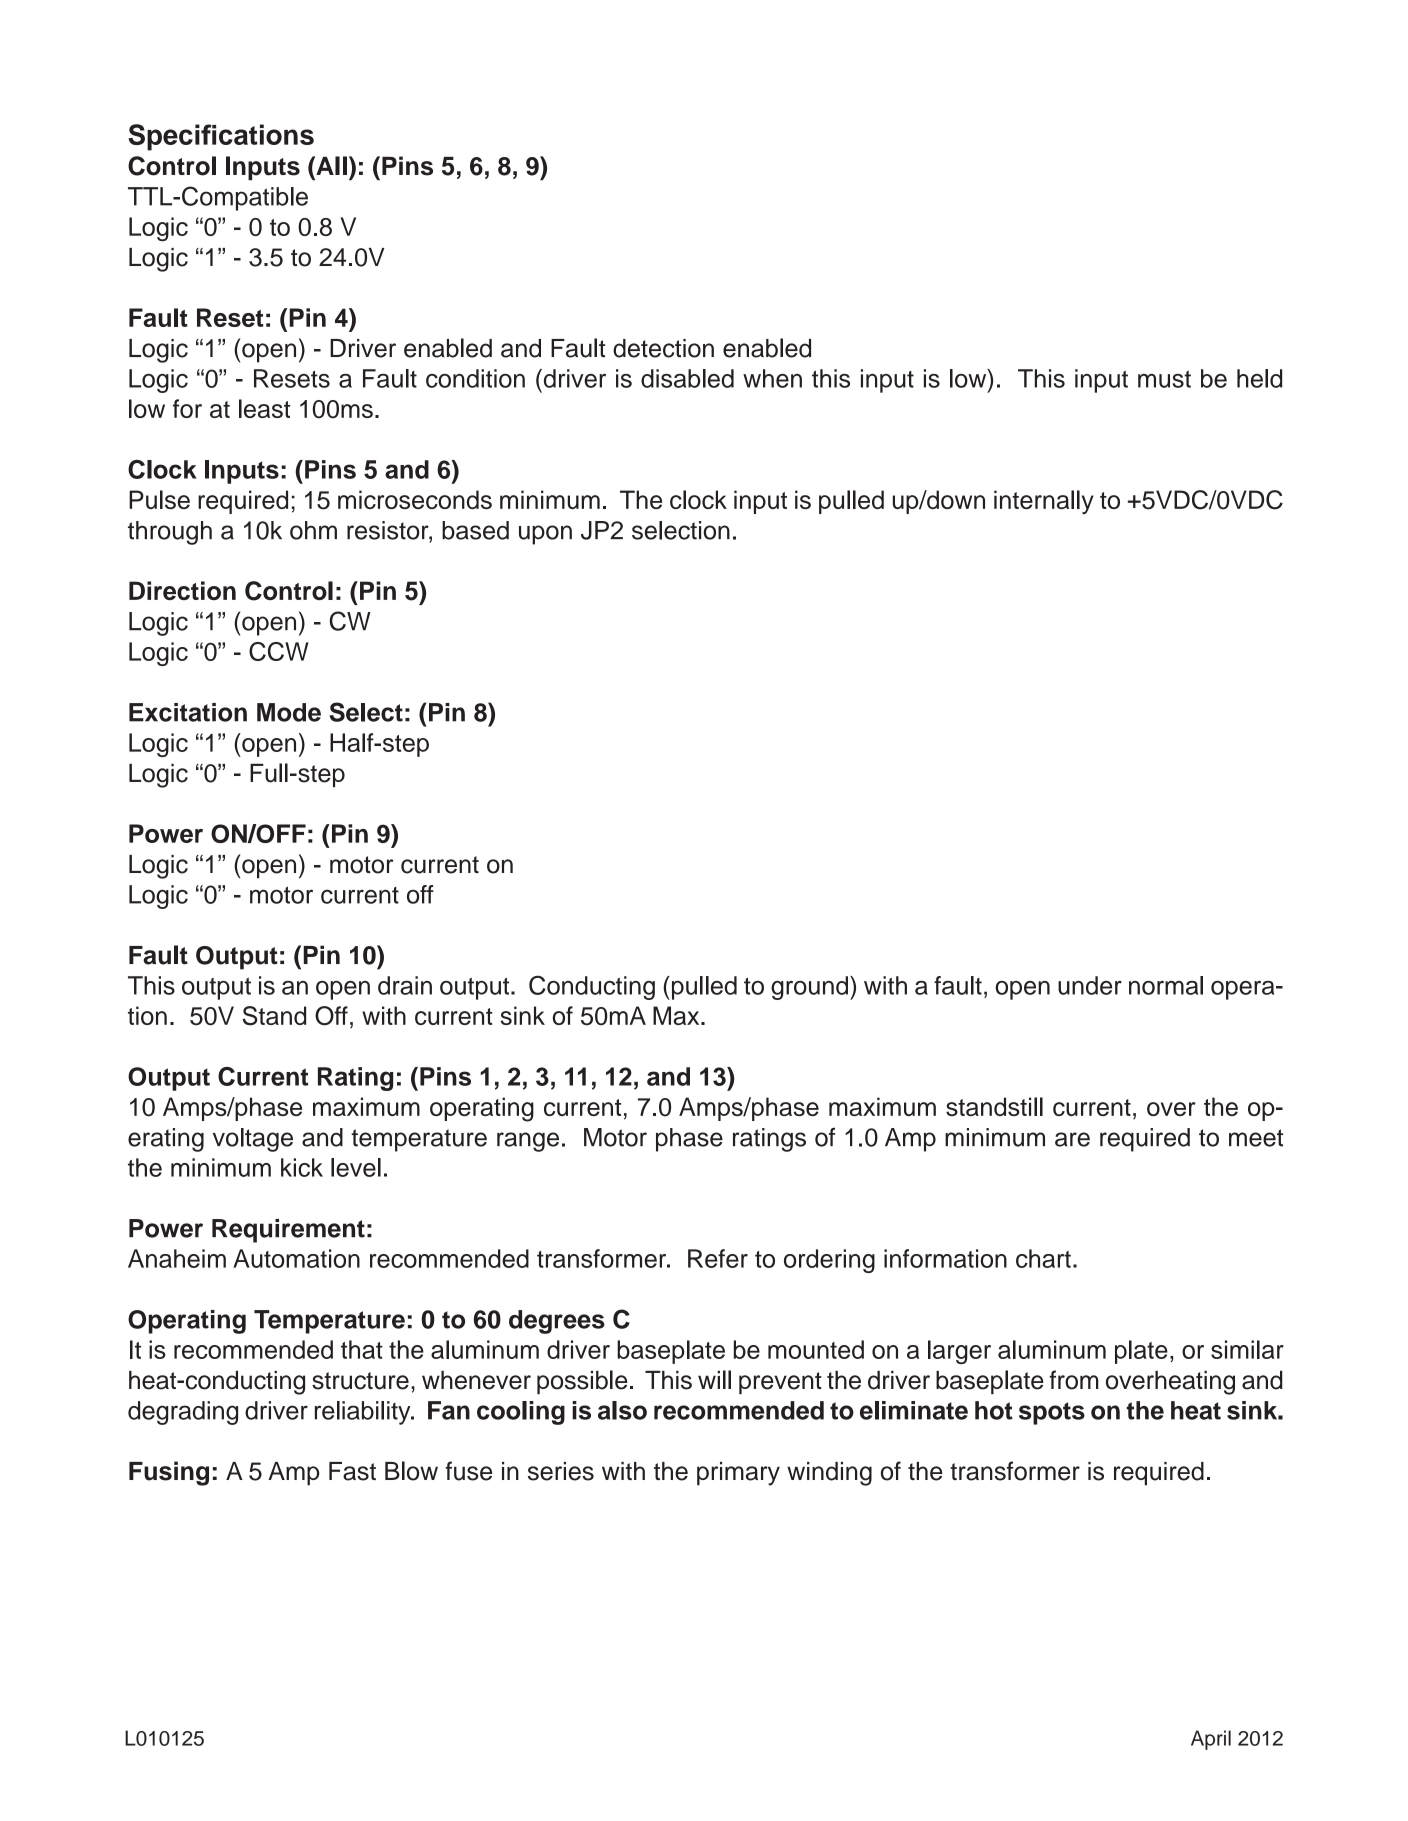 The image size is (1408, 1821). What do you see at coordinates (714, 1379) in the screenshot?
I see `will` at bounding box center [714, 1379].
